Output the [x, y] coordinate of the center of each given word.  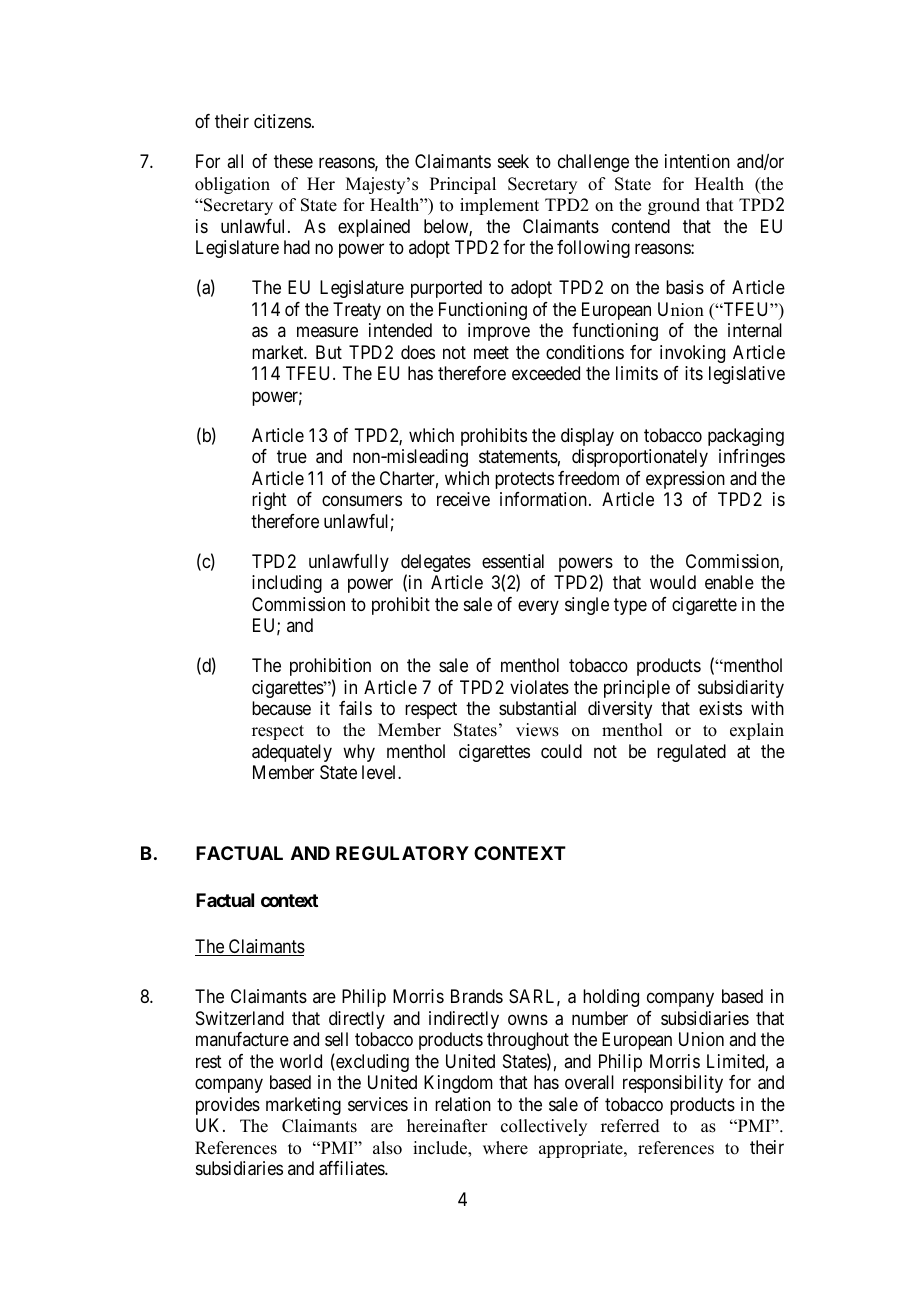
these [293, 161]
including [287, 584]
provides [228, 1106]
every [538, 607]
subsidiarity [741, 689]
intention [697, 161]
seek [513, 161]
